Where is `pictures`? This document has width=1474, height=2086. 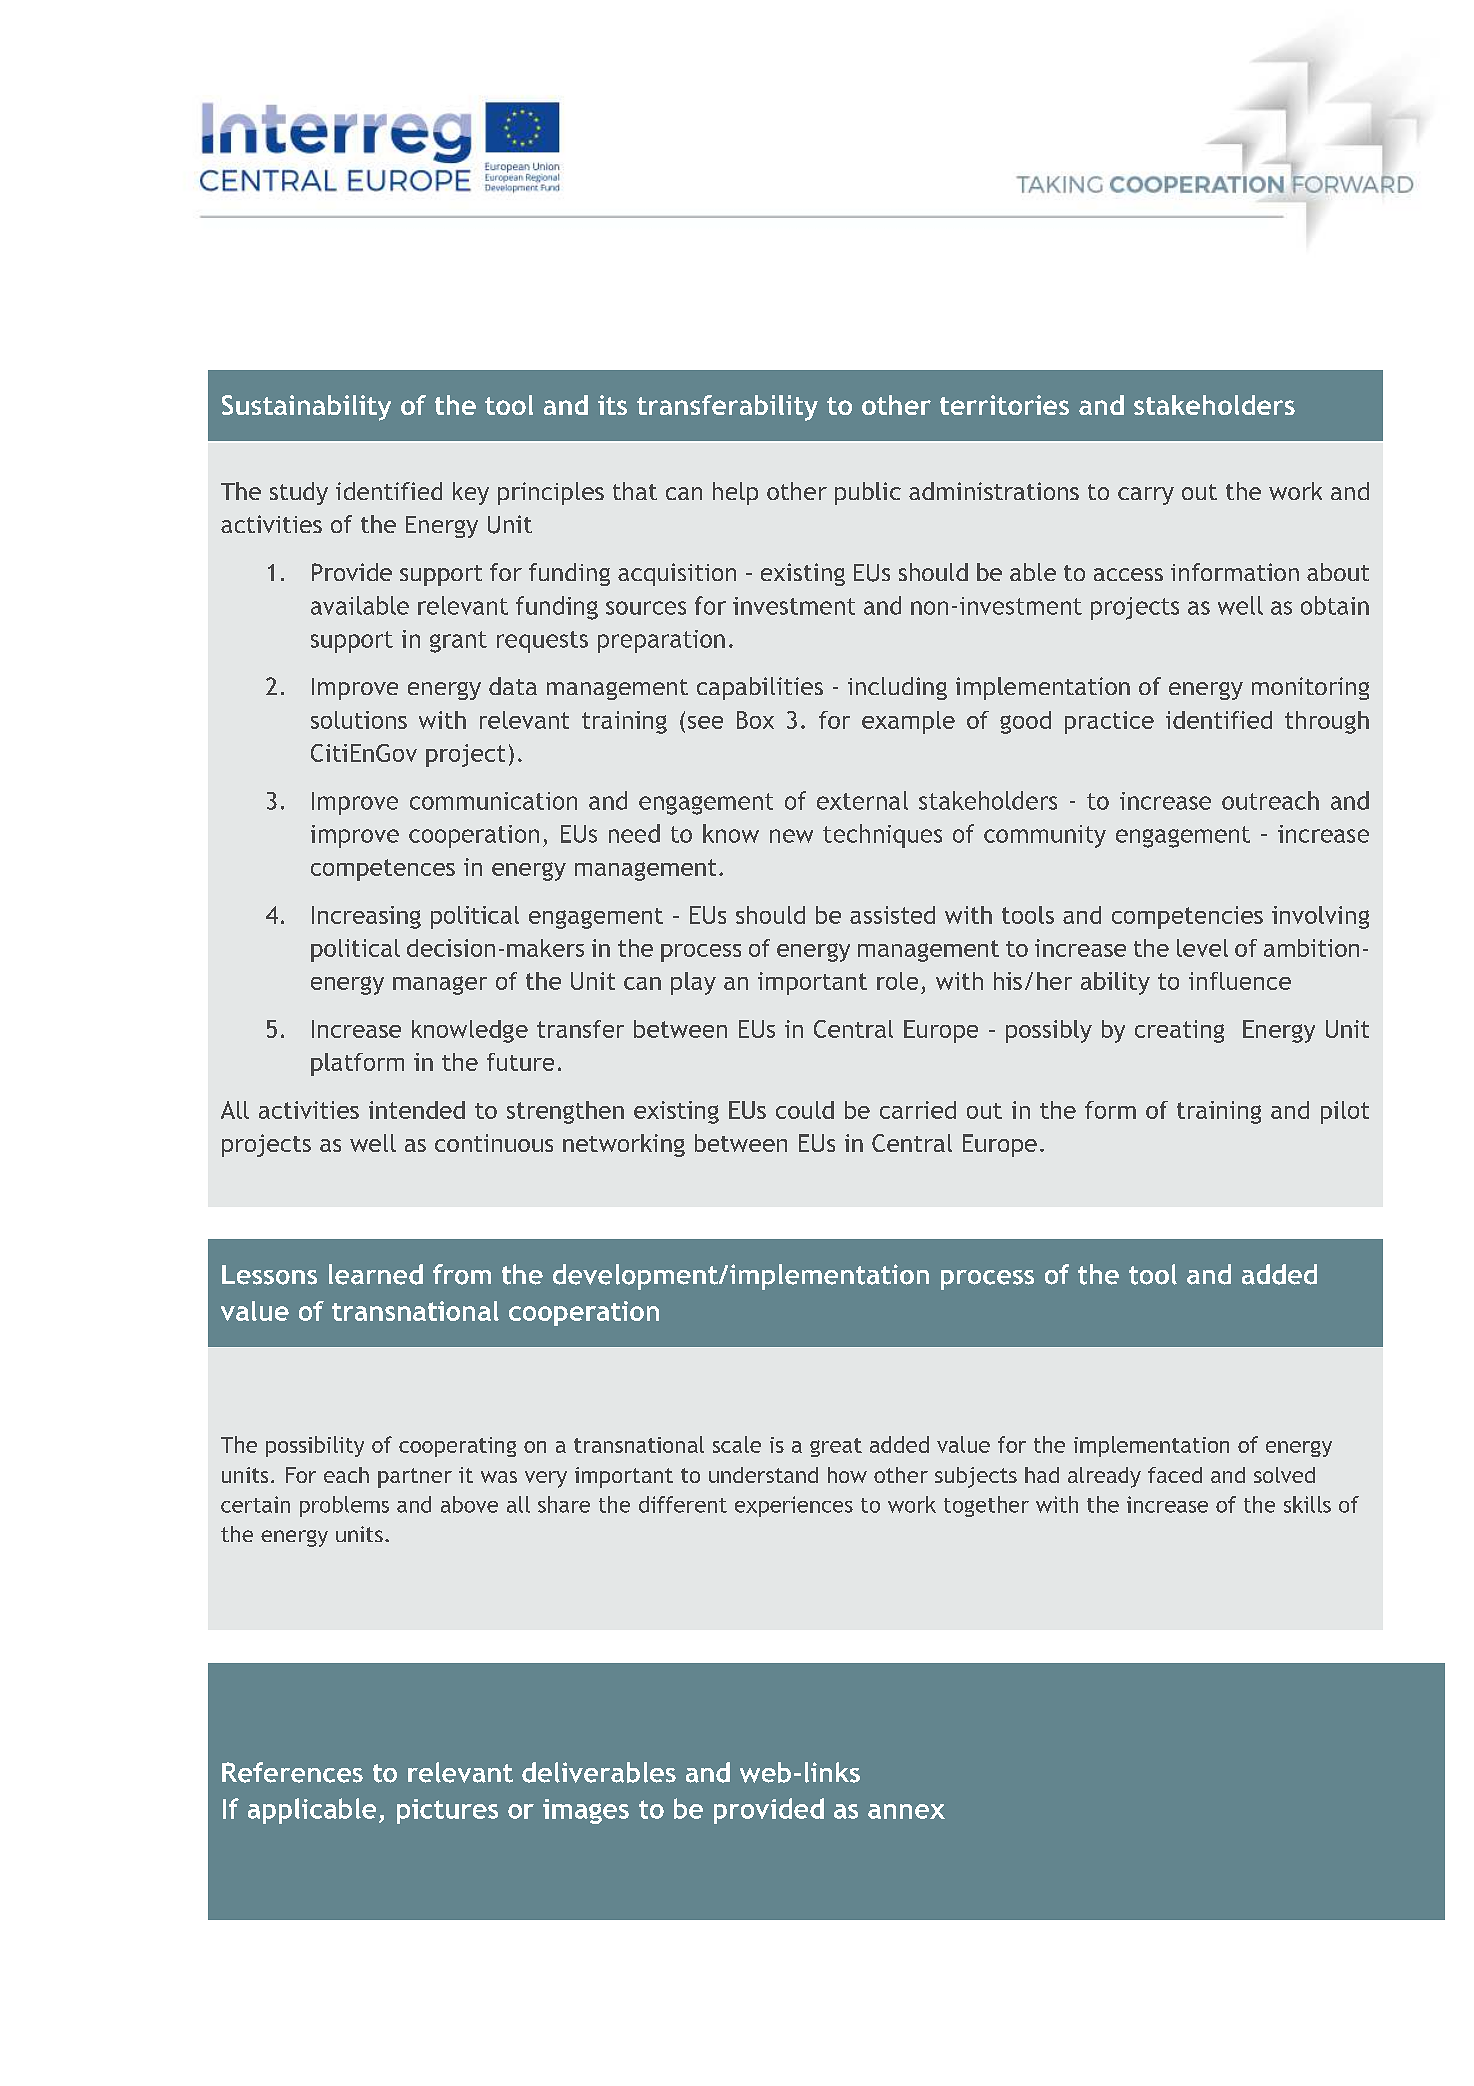
pictures is located at coordinates (447, 1811).
